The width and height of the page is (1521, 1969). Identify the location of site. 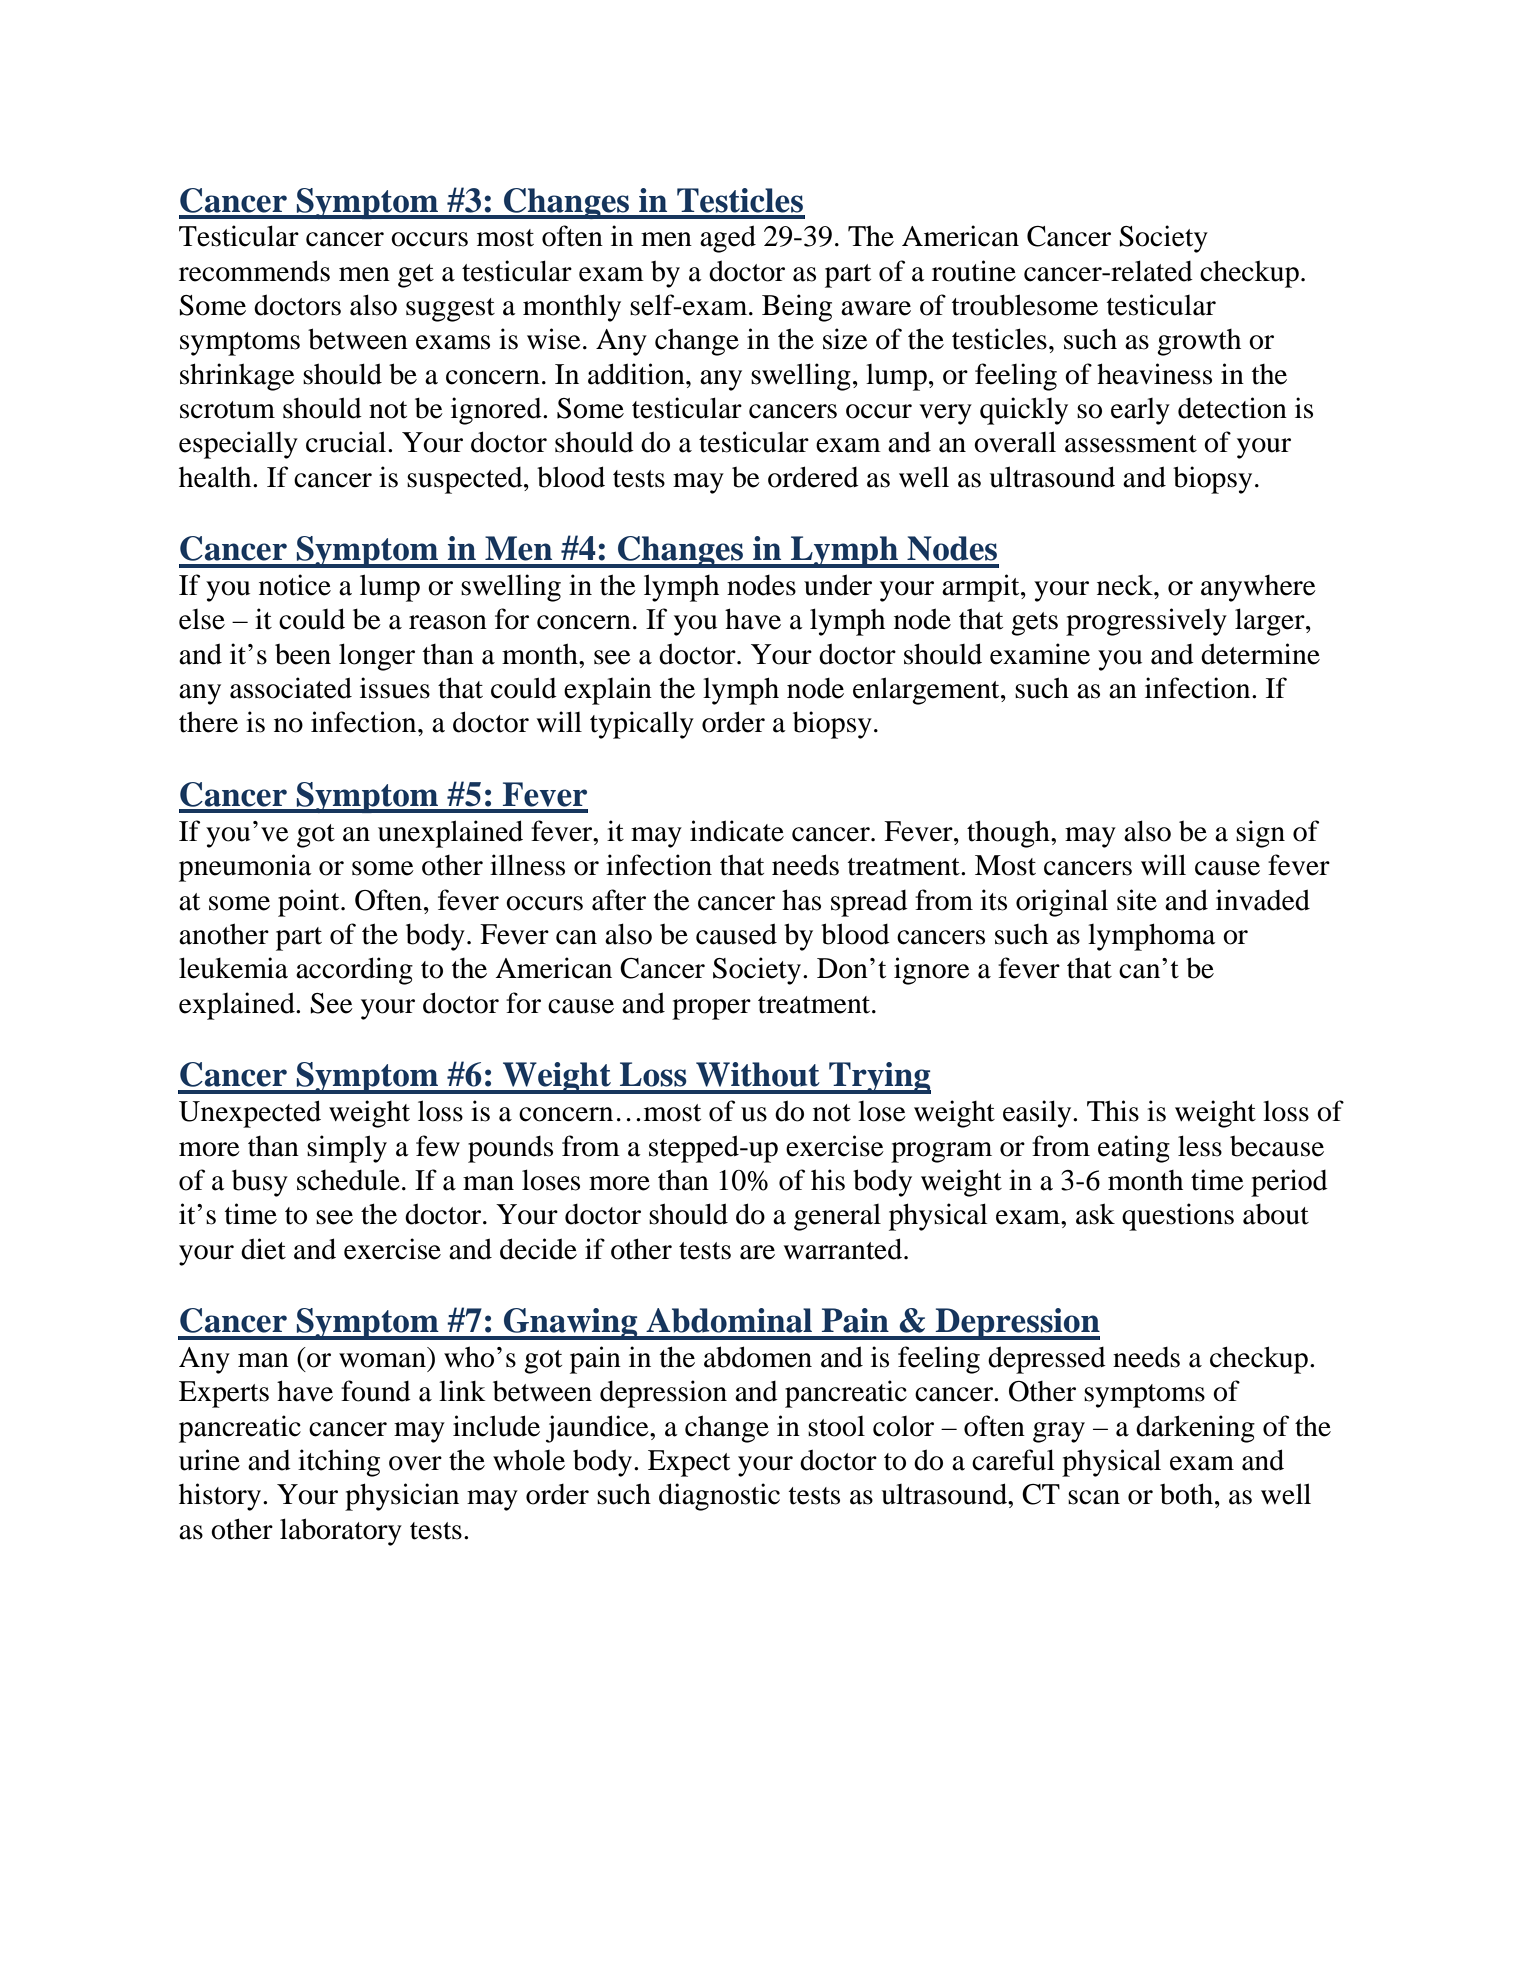
(1137, 900).
